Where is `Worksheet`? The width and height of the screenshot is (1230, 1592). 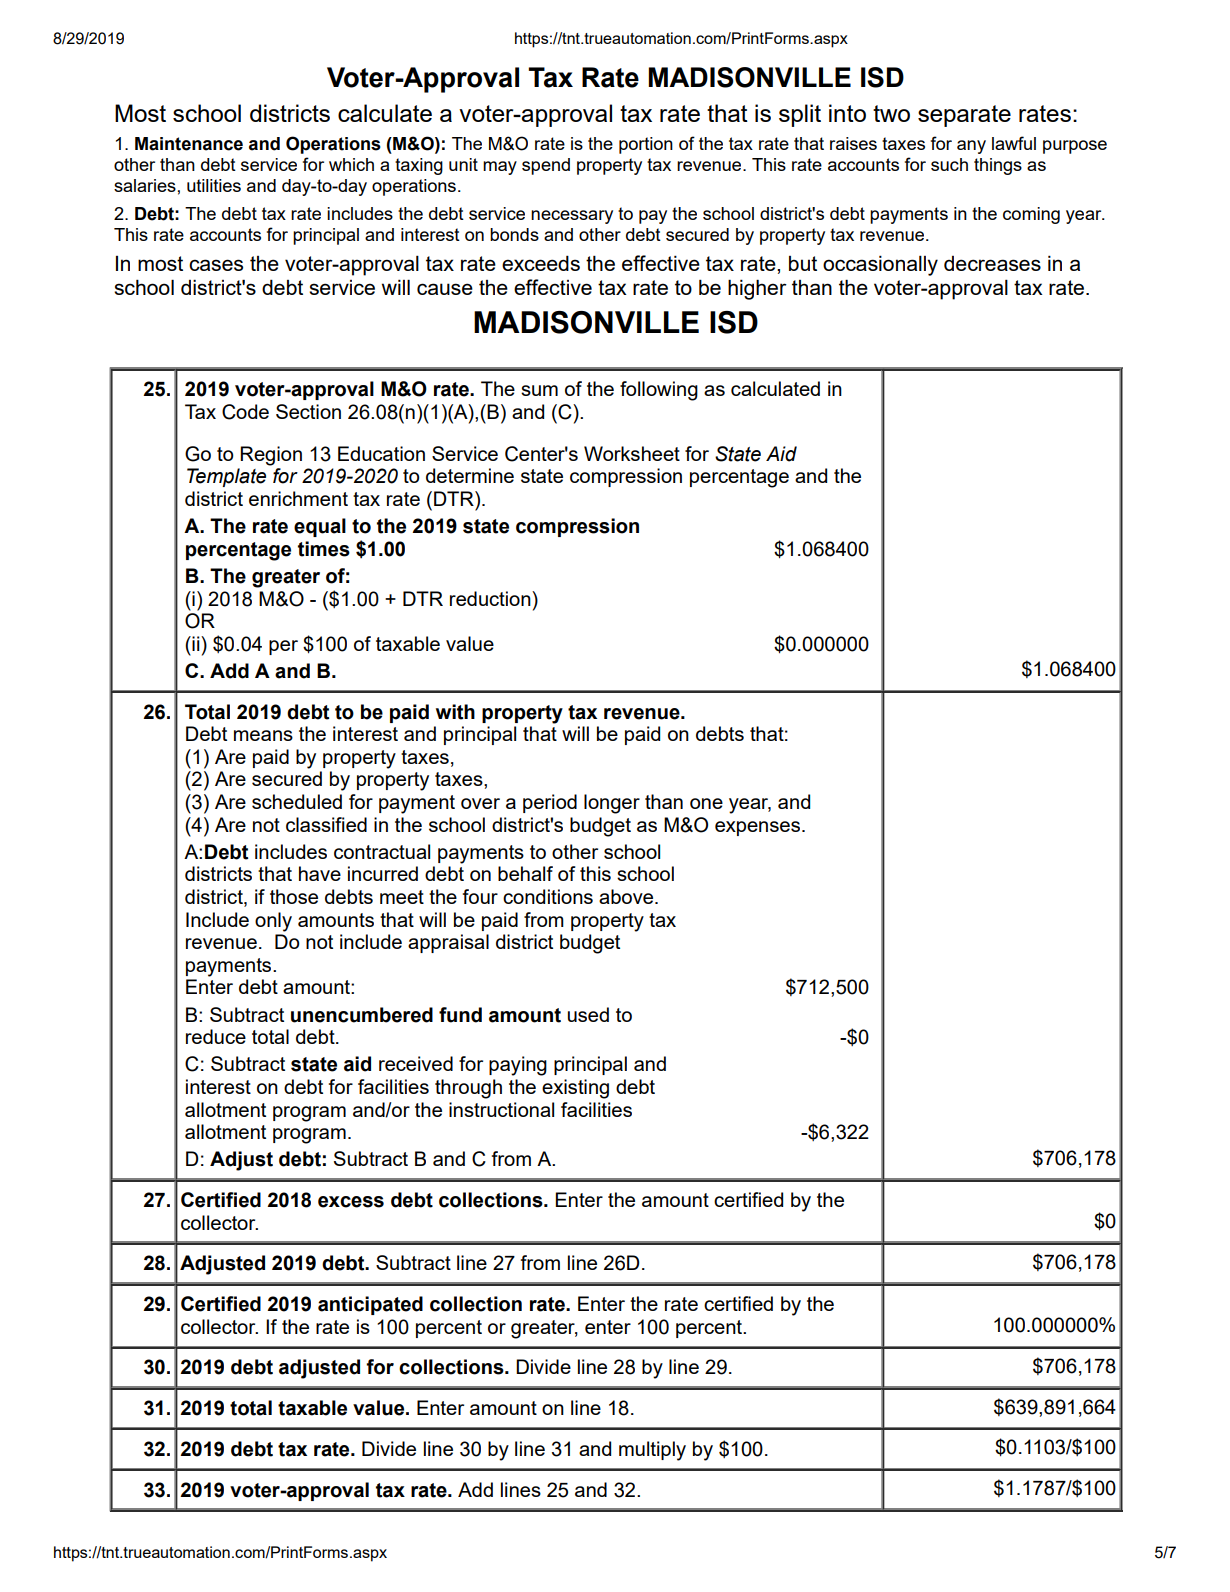 Worksheet is located at coordinates (632, 453).
